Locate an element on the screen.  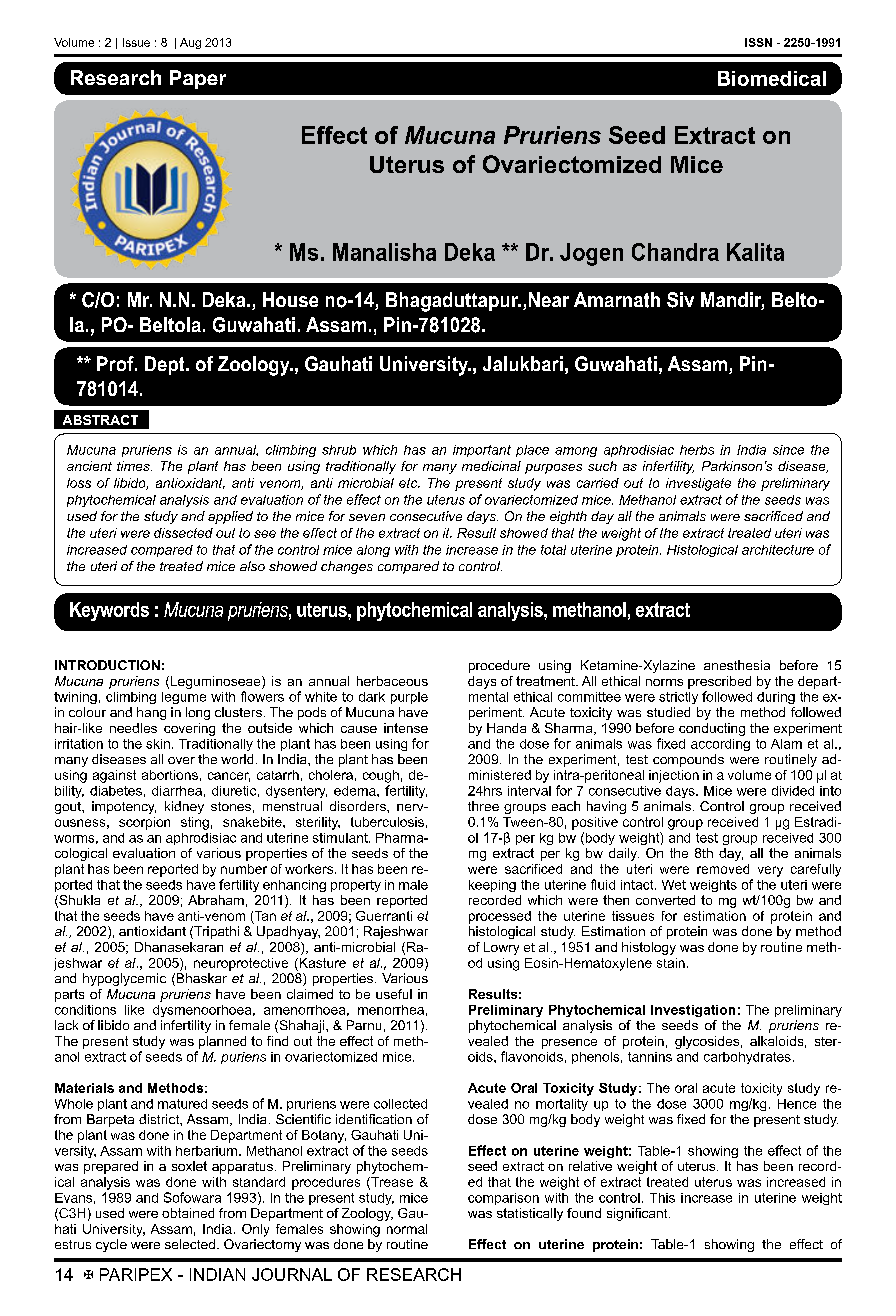
selected is located at coordinates (191, 1244).
